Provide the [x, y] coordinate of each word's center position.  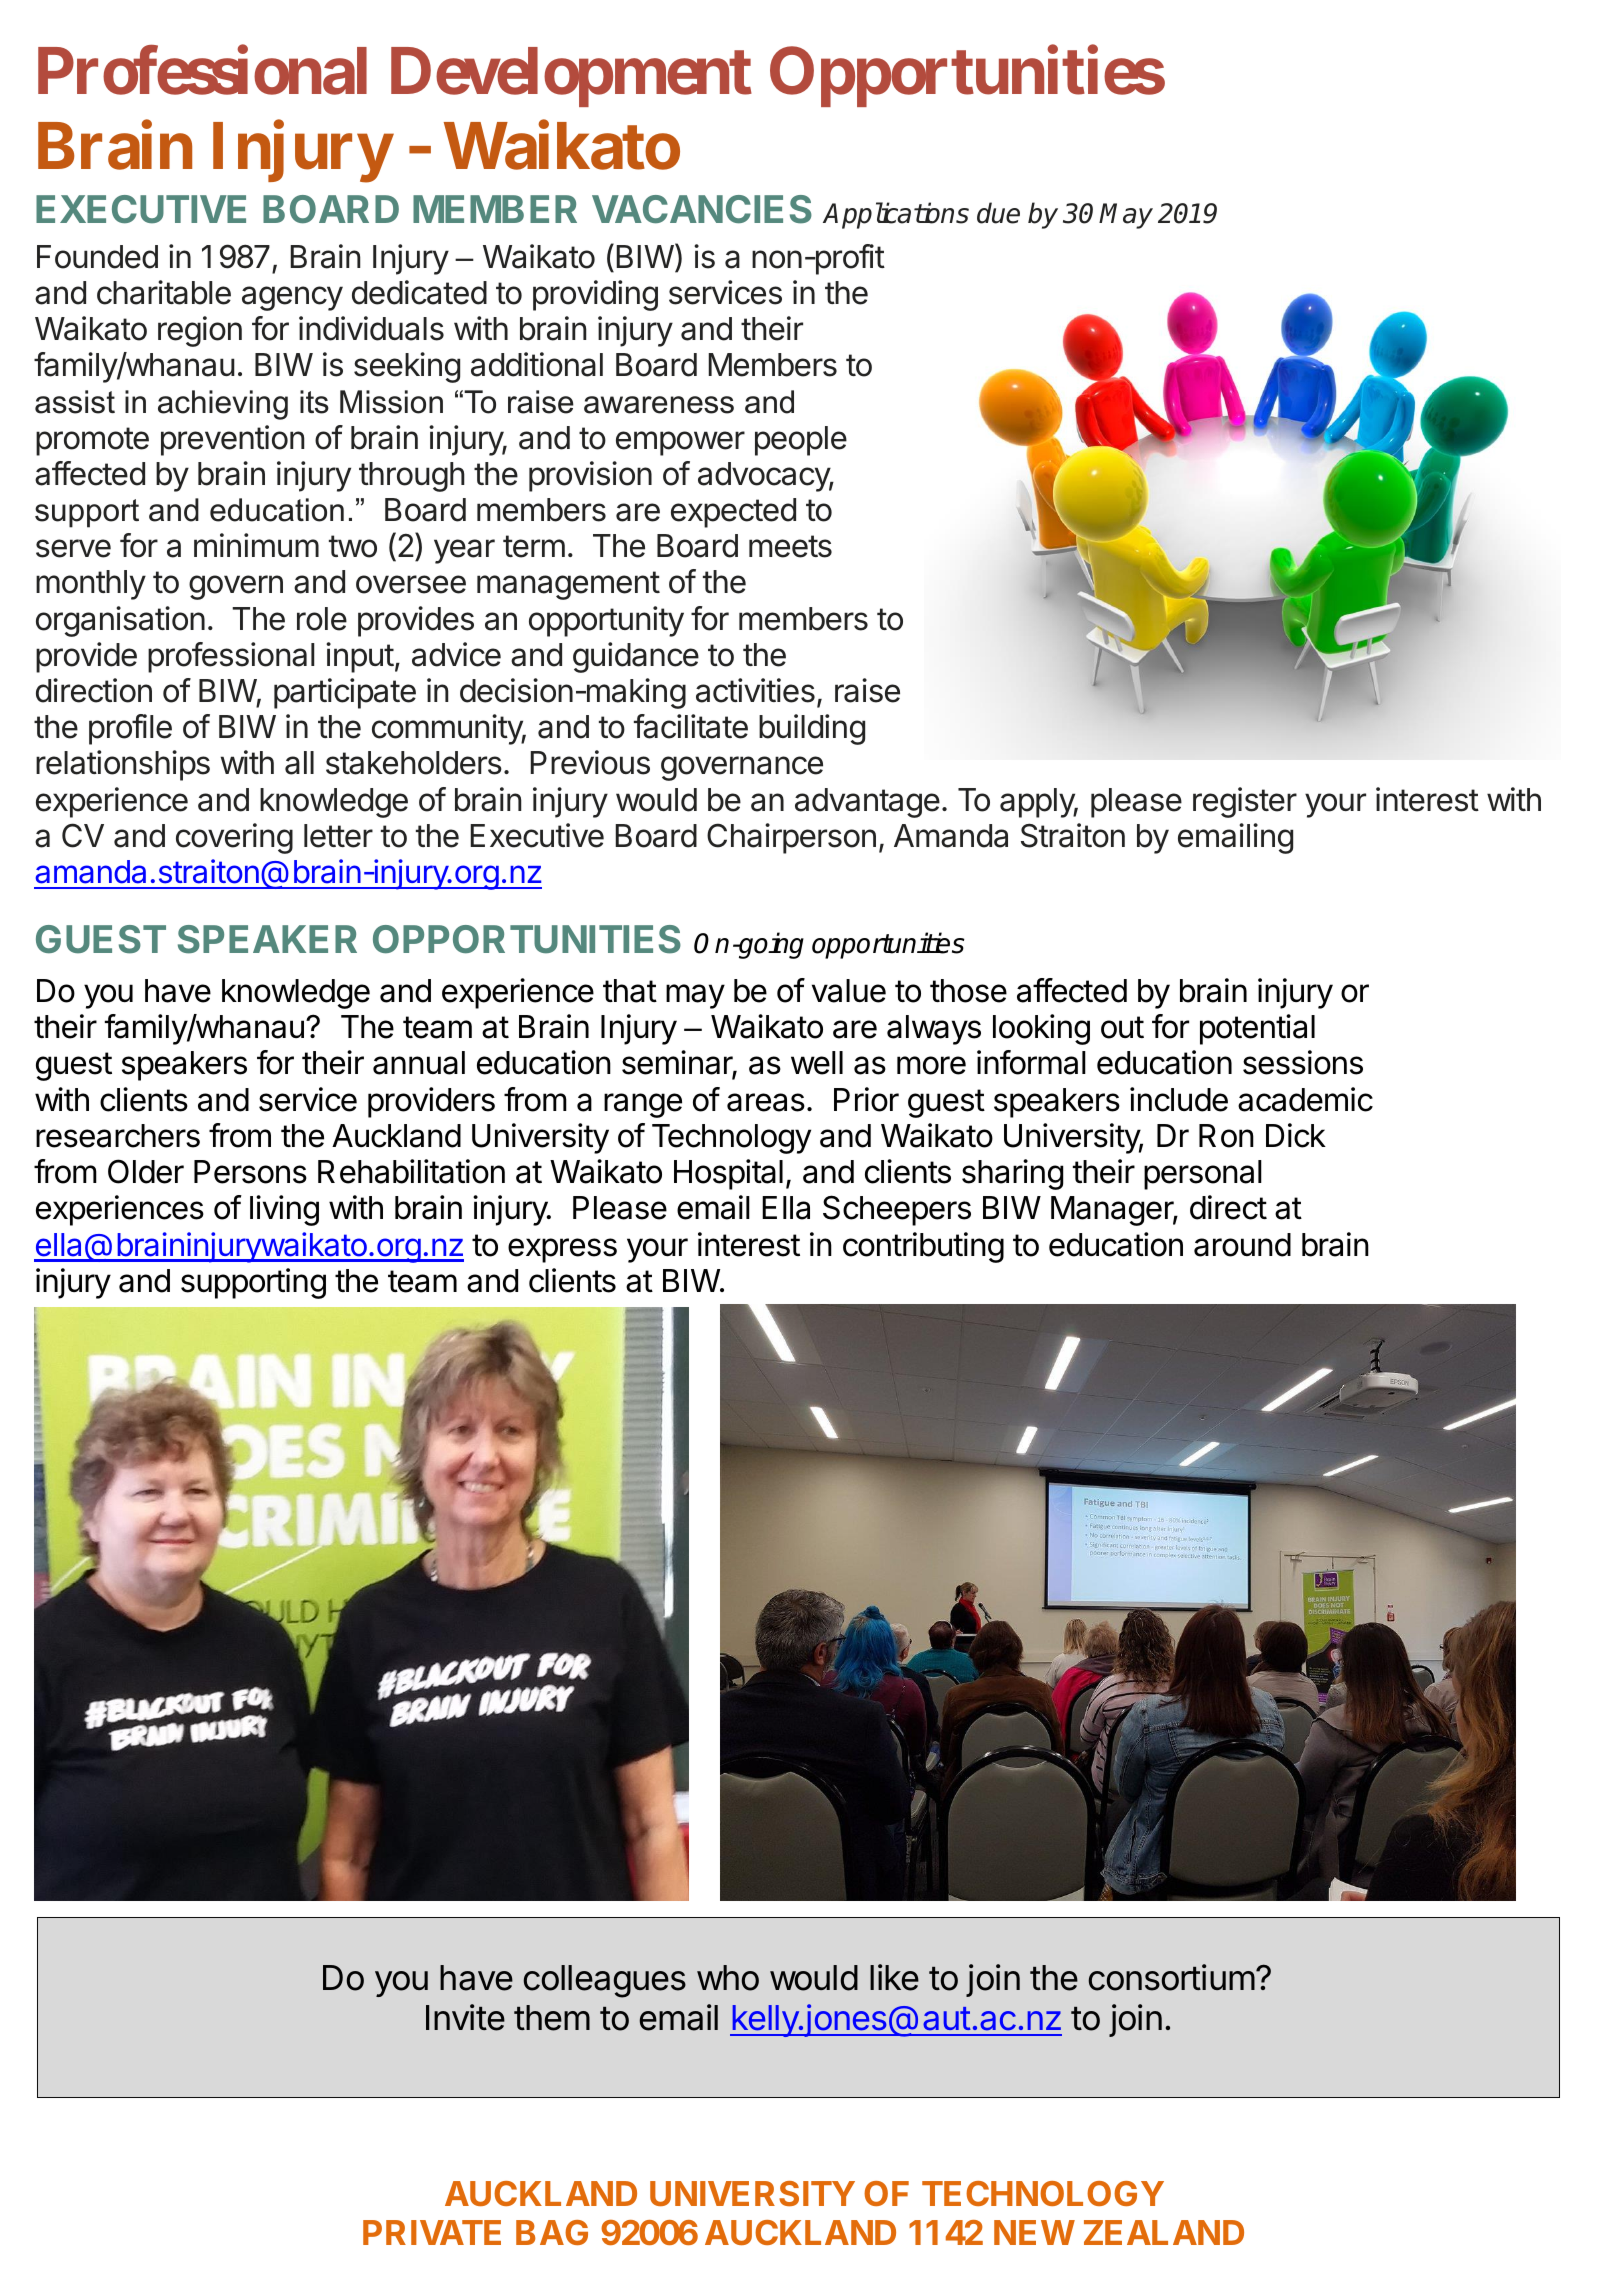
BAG [552, 2232]
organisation [120, 621]
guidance [636, 657]
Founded [97, 257]
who [728, 1978]
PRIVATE [432, 2232]
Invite [465, 2017]
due [998, 213]
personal [1203, 1175]
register [1245, 802]
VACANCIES [702, 209]
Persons [250, 1172]
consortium [1171, 1977]
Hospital [728, 1174]
